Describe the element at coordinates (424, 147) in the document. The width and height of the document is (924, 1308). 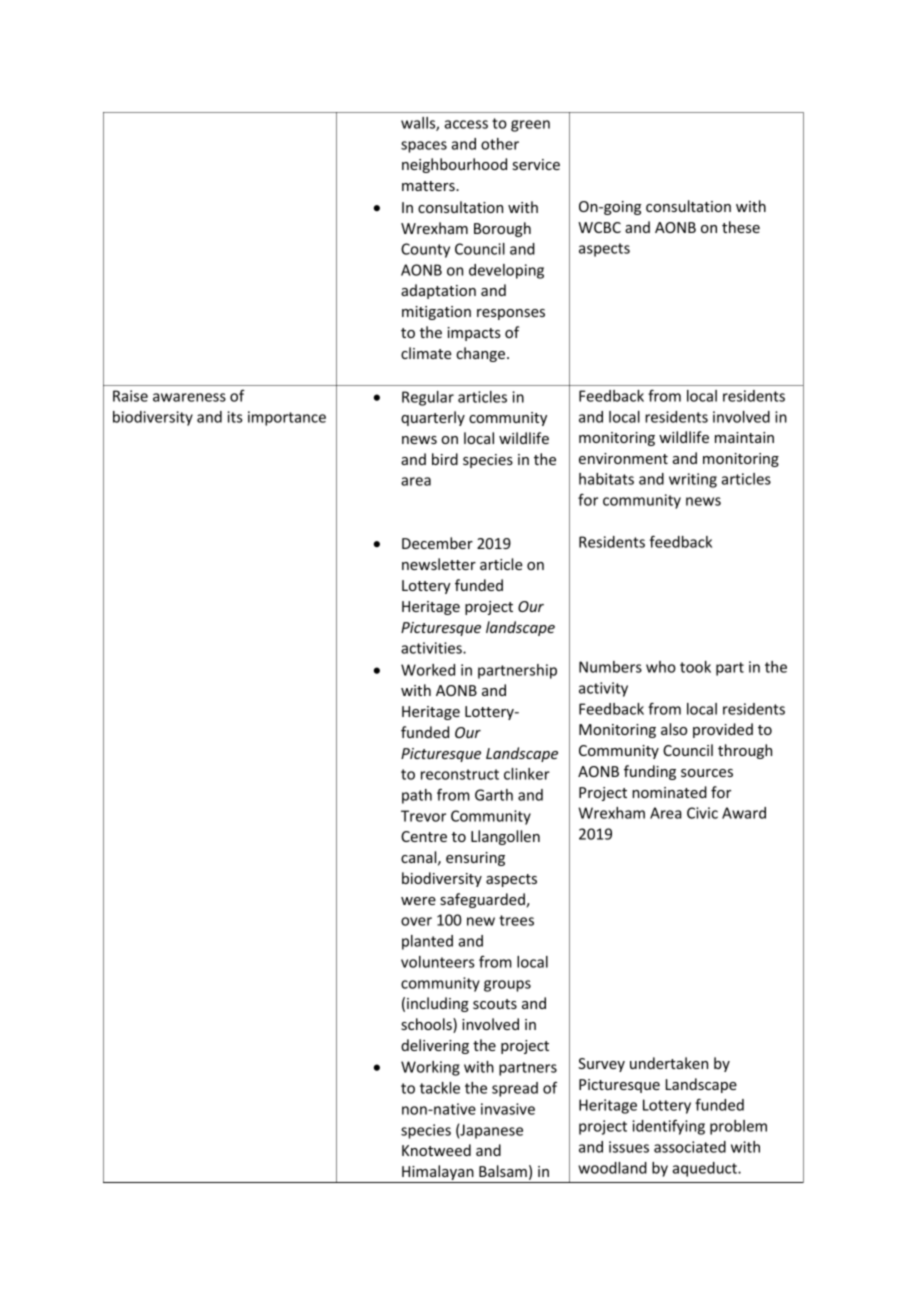
I see `spaces` at that location.
